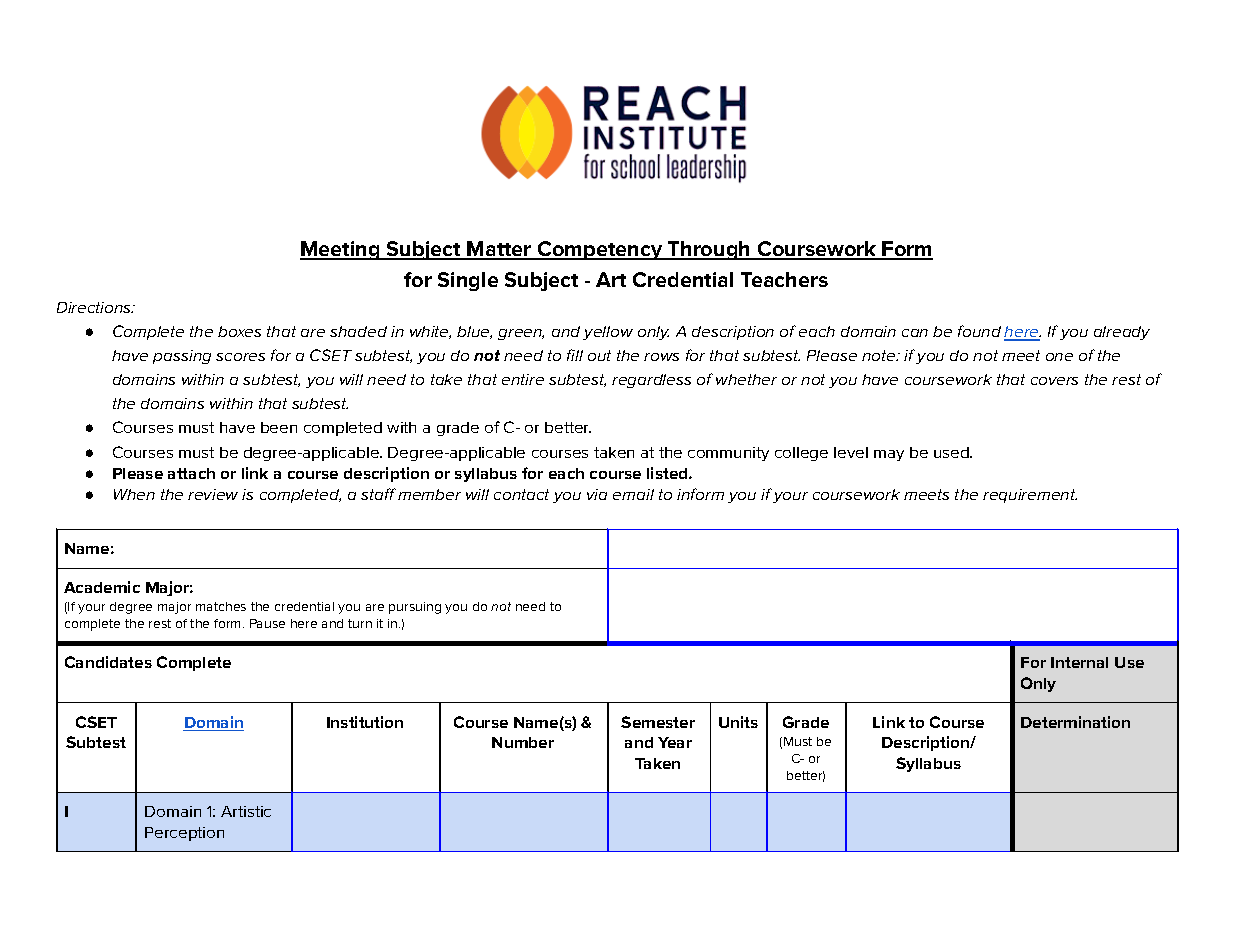 This document has height=952, width=1233. Describe the element at coordinates (108, 662) in the document. I see `Candidates` at that location.
